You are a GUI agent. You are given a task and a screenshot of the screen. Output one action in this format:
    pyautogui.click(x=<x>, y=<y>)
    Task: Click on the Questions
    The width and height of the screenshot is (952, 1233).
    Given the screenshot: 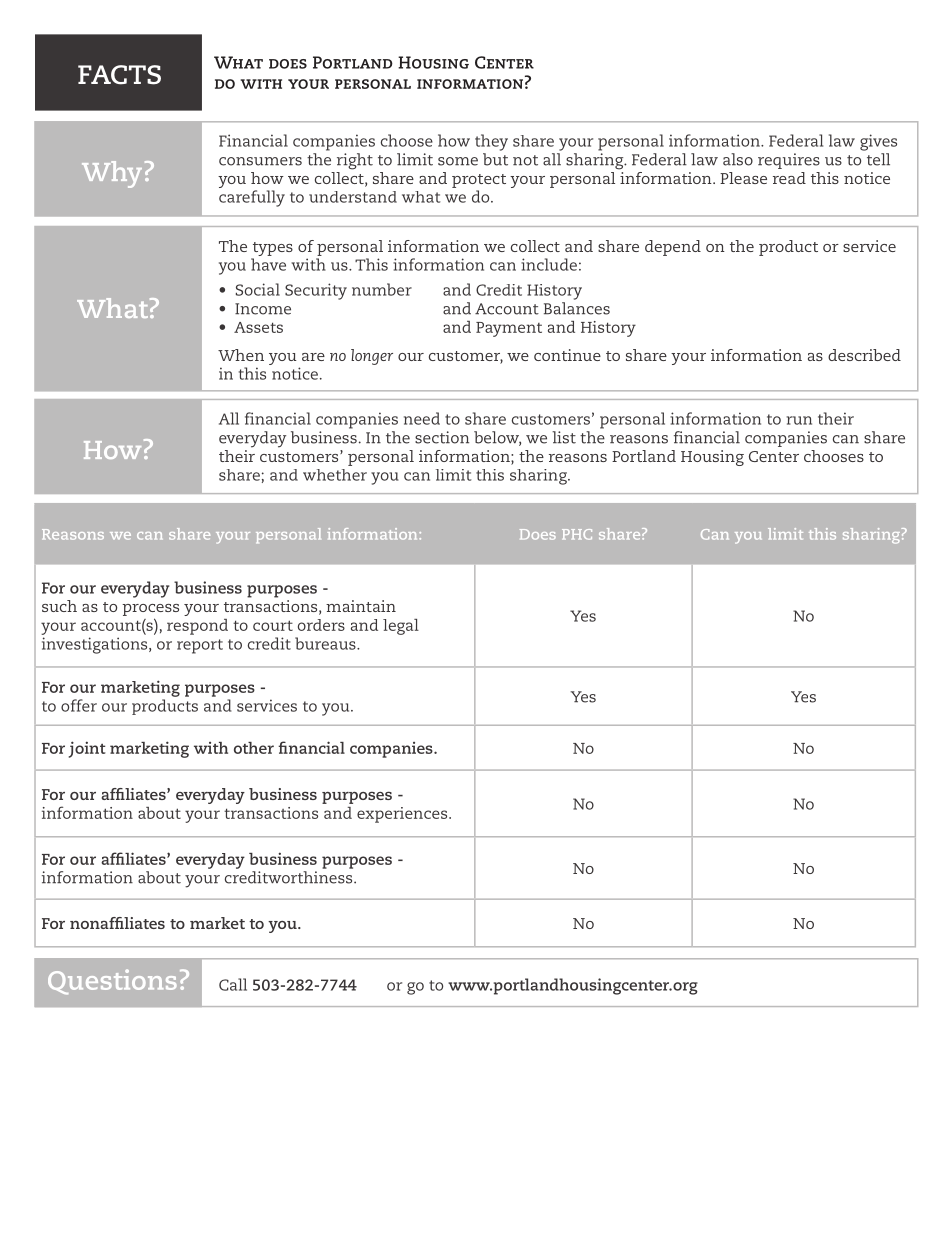 What is the action you would take?
    pyautogui.click(x=112, y=982)
